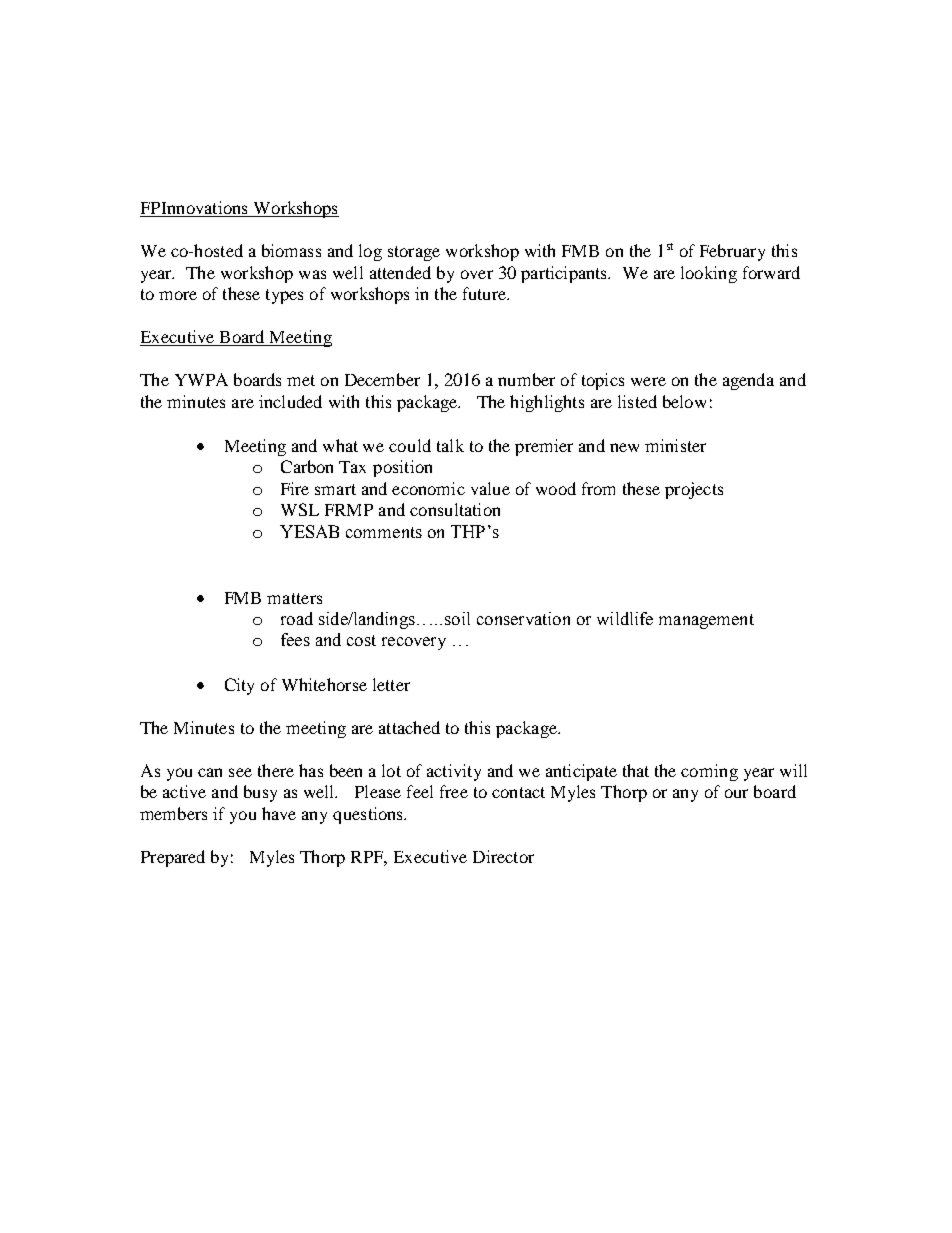 This screenshot has height=1233, width=952. What do you see at coordinates (297, 618) in the screenshot?
I see `road` at bounding box center [297, 618].
